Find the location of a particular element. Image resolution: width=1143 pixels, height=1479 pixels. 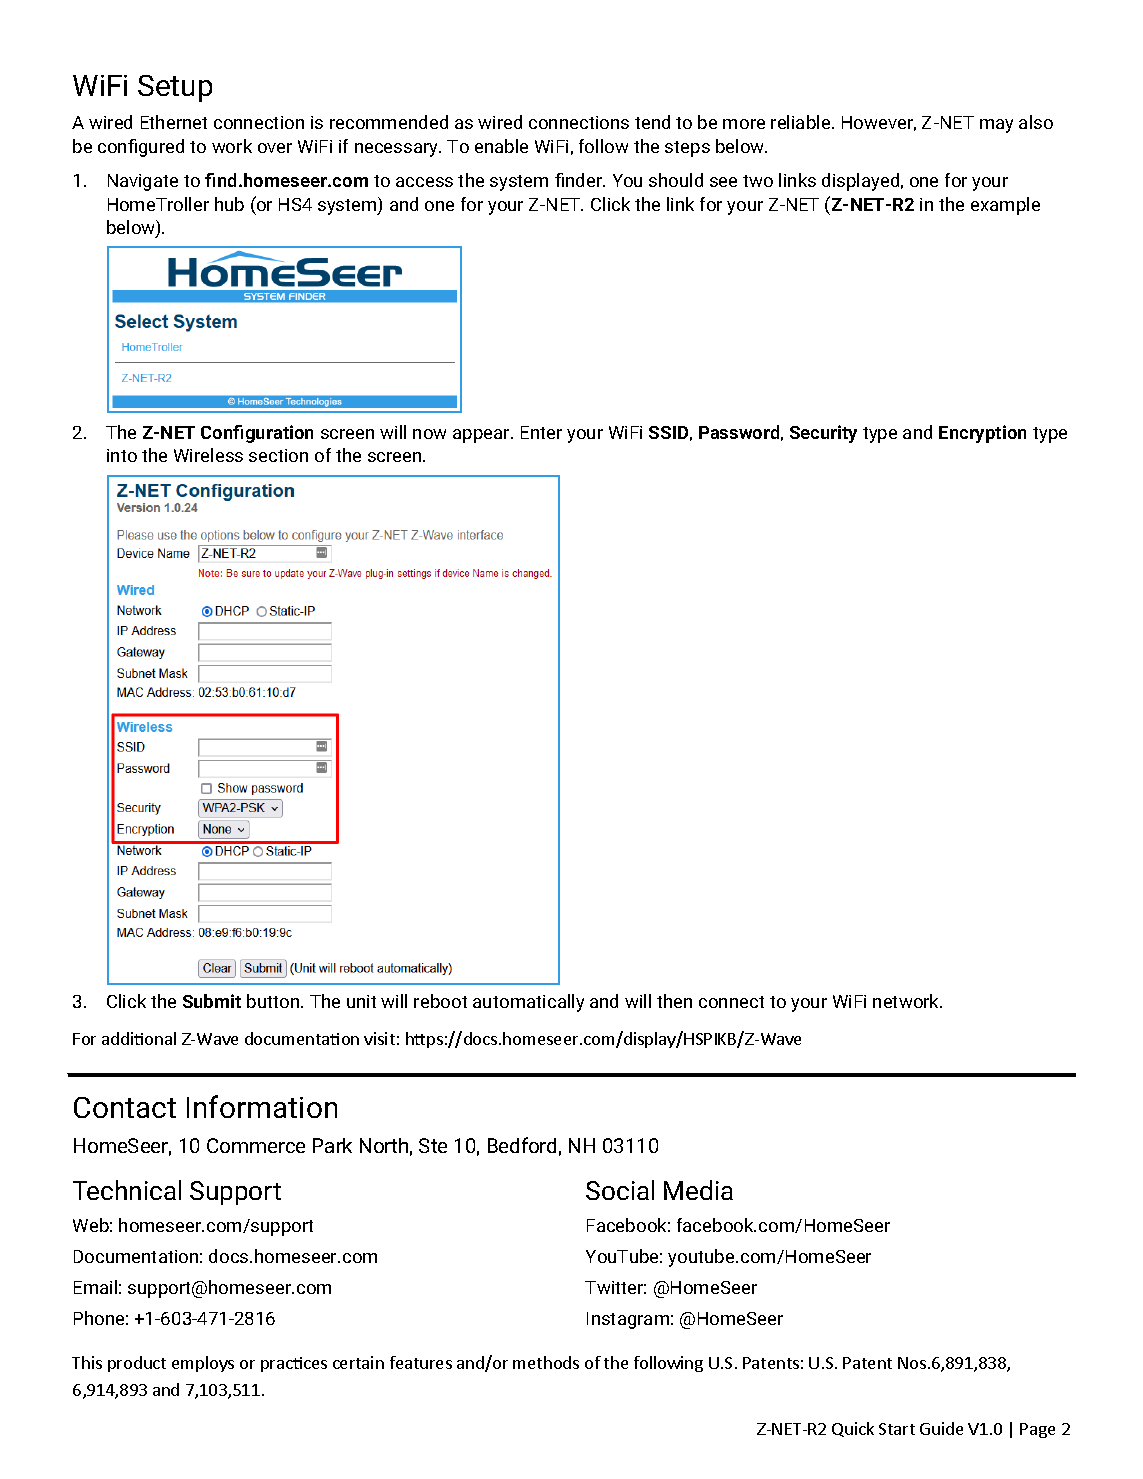

Enter is located at coordinates (541, 432).
